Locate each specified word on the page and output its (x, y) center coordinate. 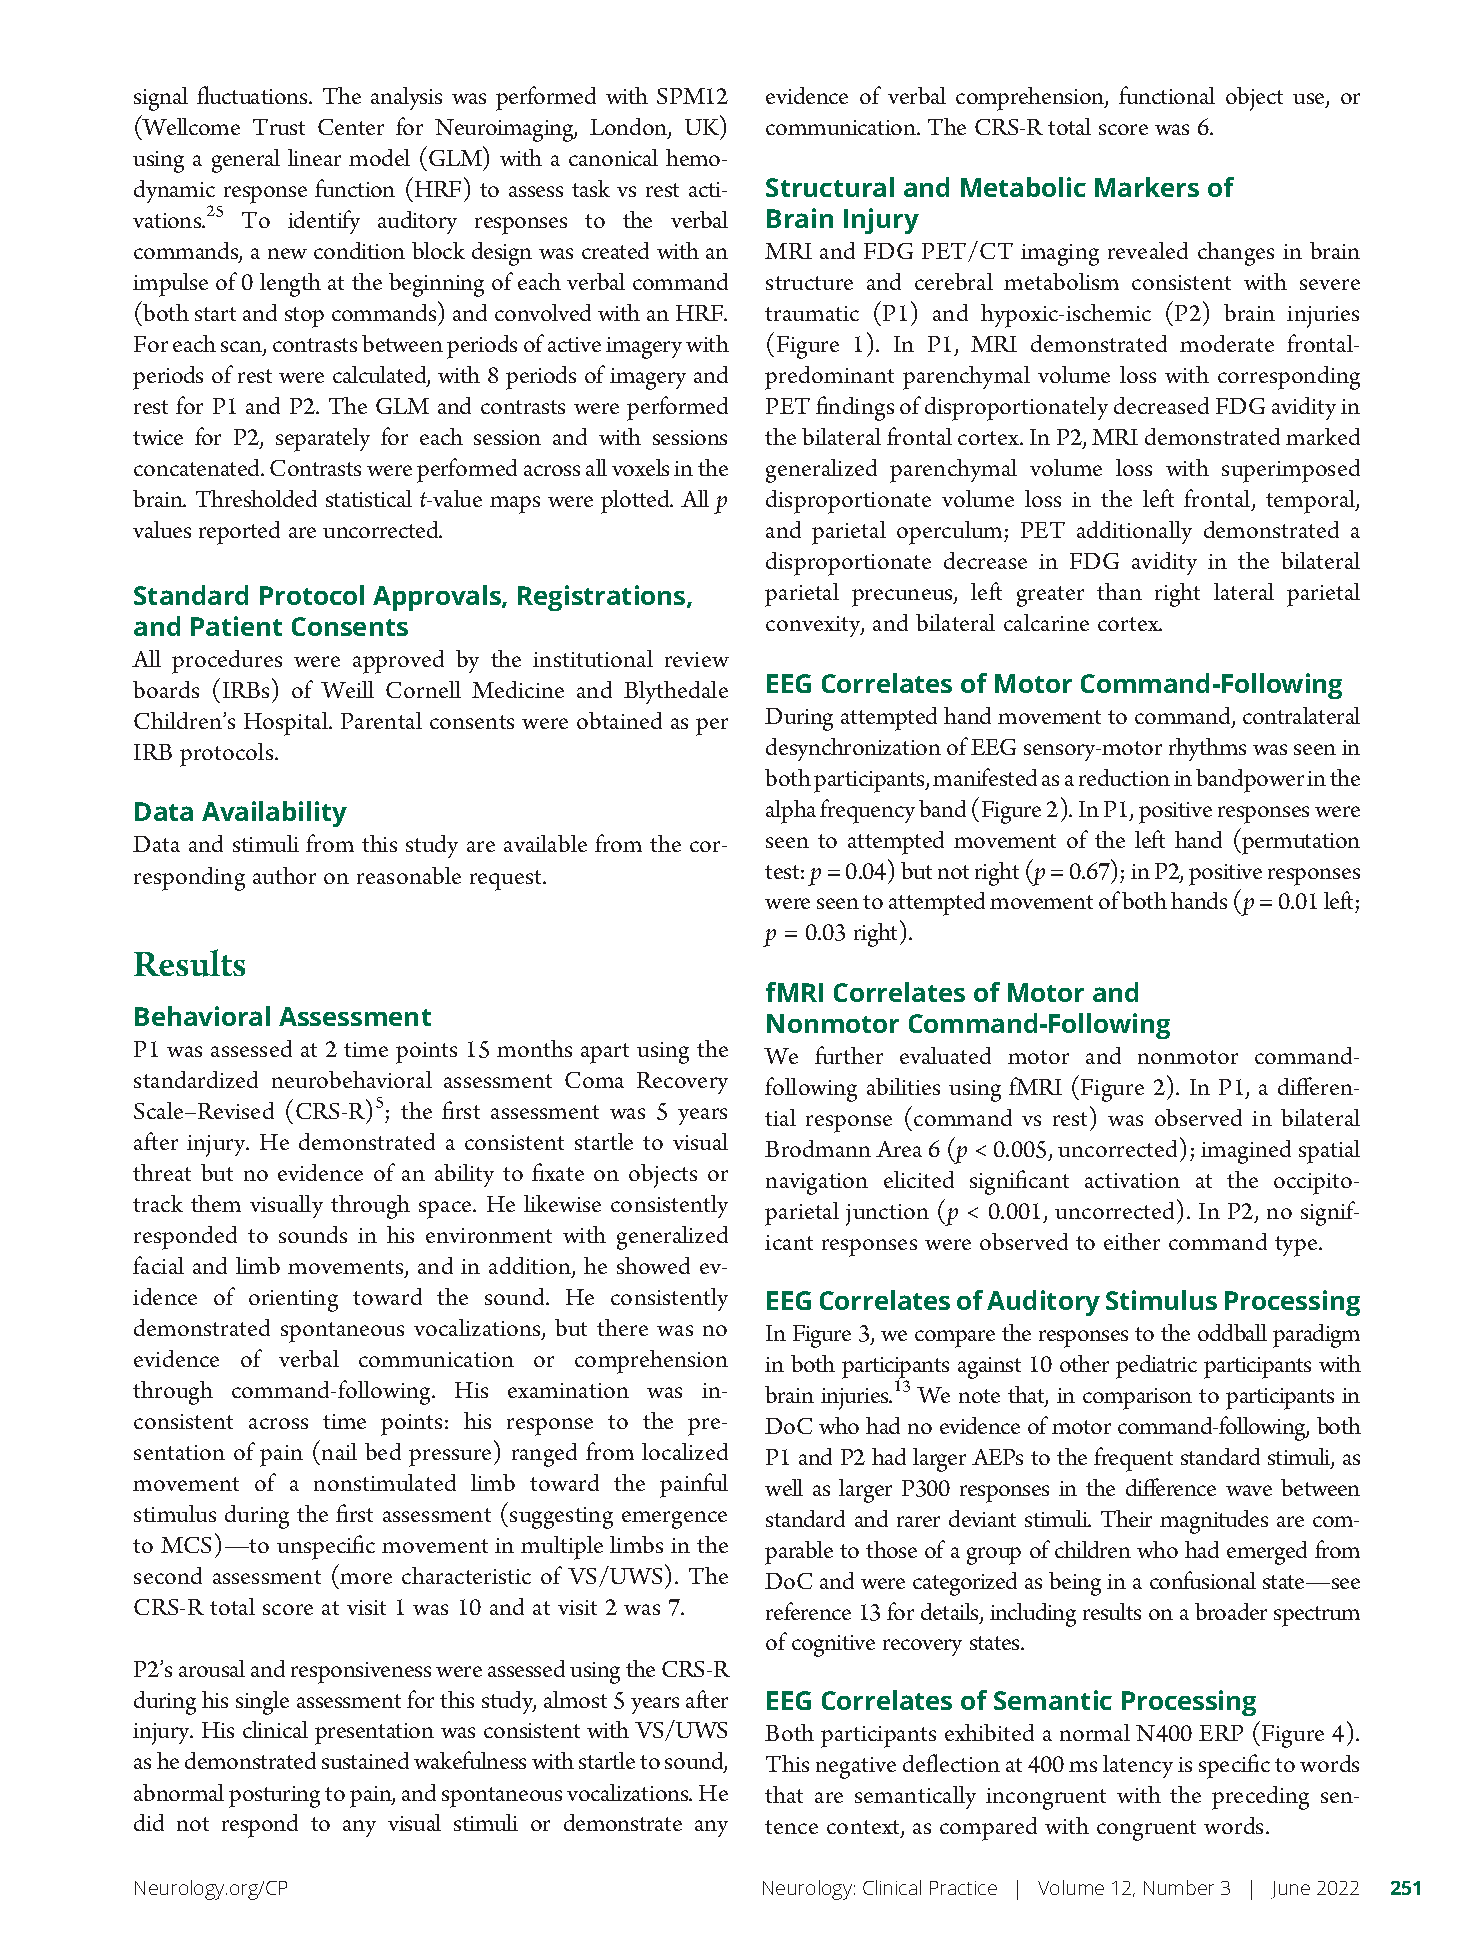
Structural (830, 187)
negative (856, 1768)
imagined (1246, 1152)
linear (314, 157)
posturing (274, 1797)
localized (685, 1451)
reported (239, 533)
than (1119, 591)
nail (339, 1451)
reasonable (409, 875)
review (697, 659)
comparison (1137, 1399)
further (849, 1055)
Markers (1147, 187)
